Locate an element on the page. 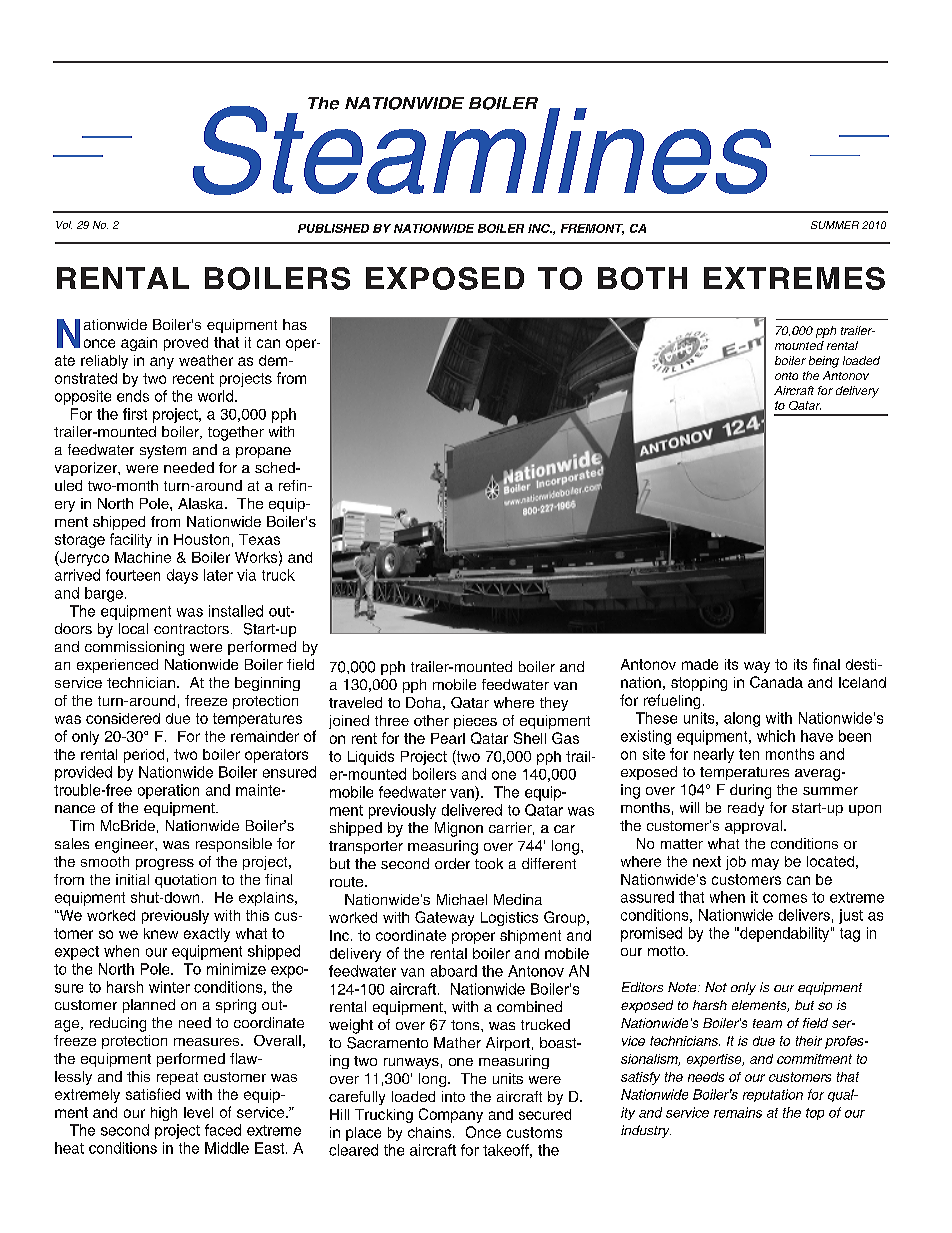 This image has height=1233, width=952. pieces is located at coordinates (475, 722).
